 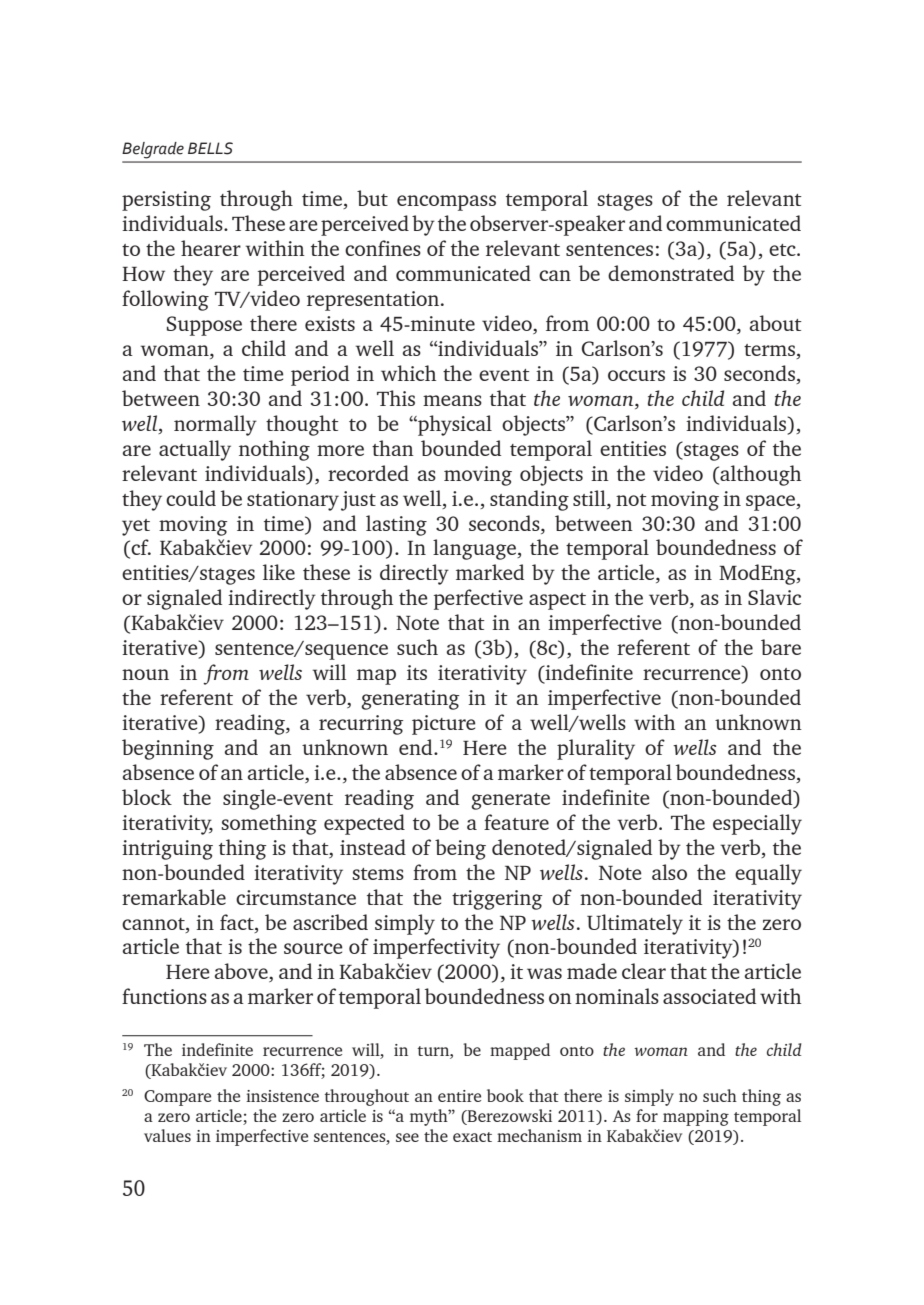 What do you see at coordinates (204, 326) in the screenshot?
I see `Suppose` at bounding box center [204, 326].
